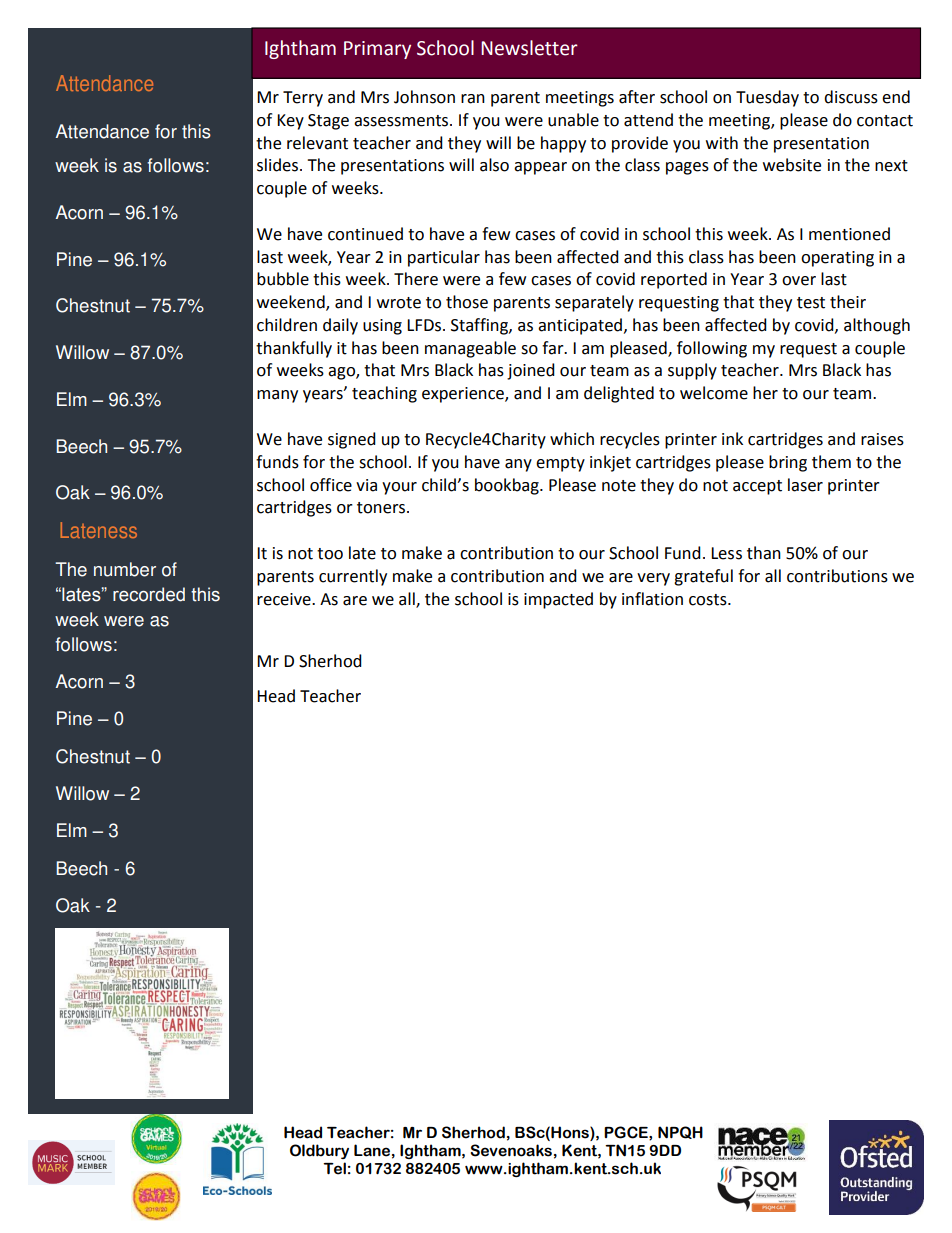 This screenshot has width=952, height=1233. Describe the element at coordinates (792, 165) in the screenshot. I see `website` at that location.
